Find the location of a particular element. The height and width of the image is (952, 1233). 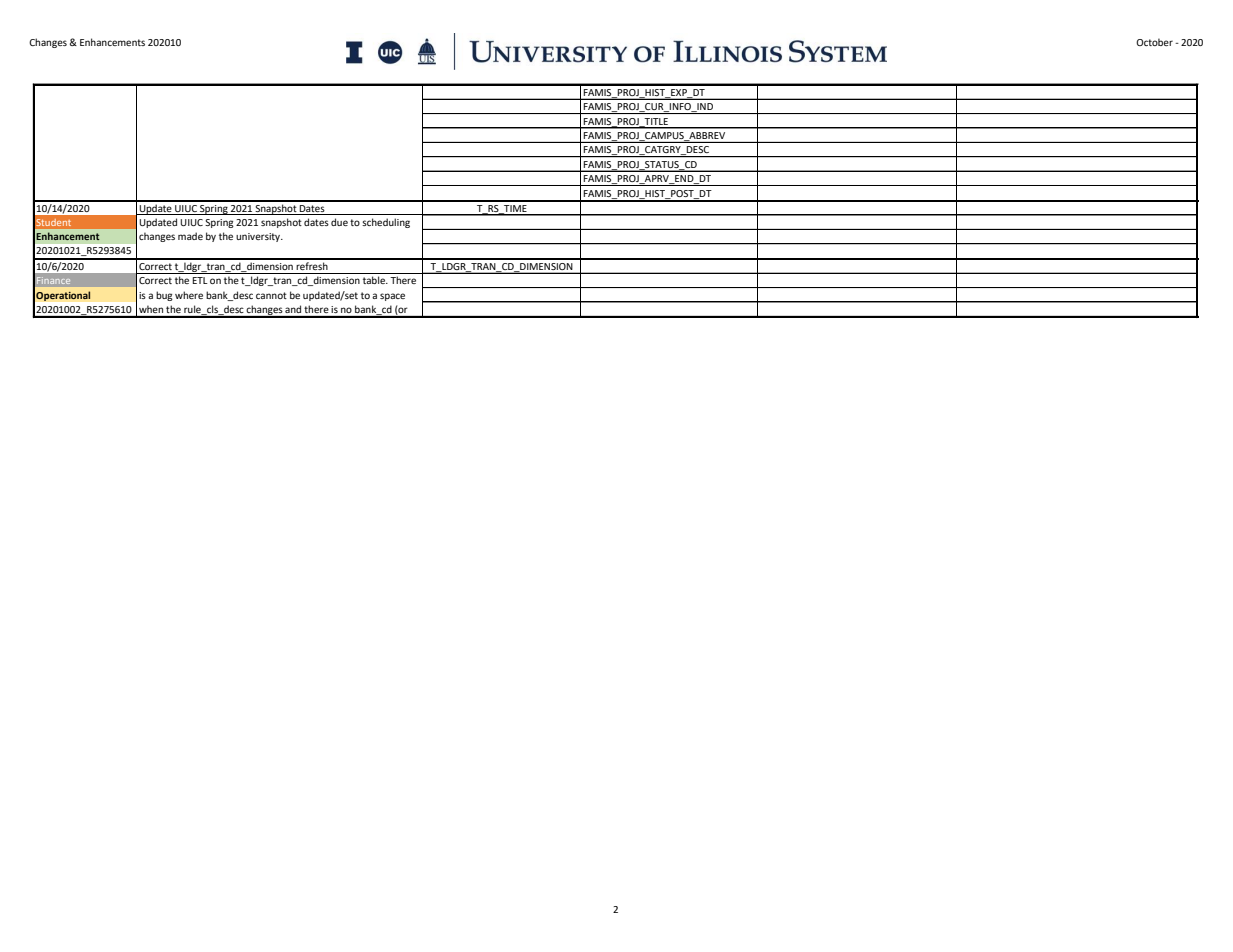

university is located at coordinates (259, 237).
